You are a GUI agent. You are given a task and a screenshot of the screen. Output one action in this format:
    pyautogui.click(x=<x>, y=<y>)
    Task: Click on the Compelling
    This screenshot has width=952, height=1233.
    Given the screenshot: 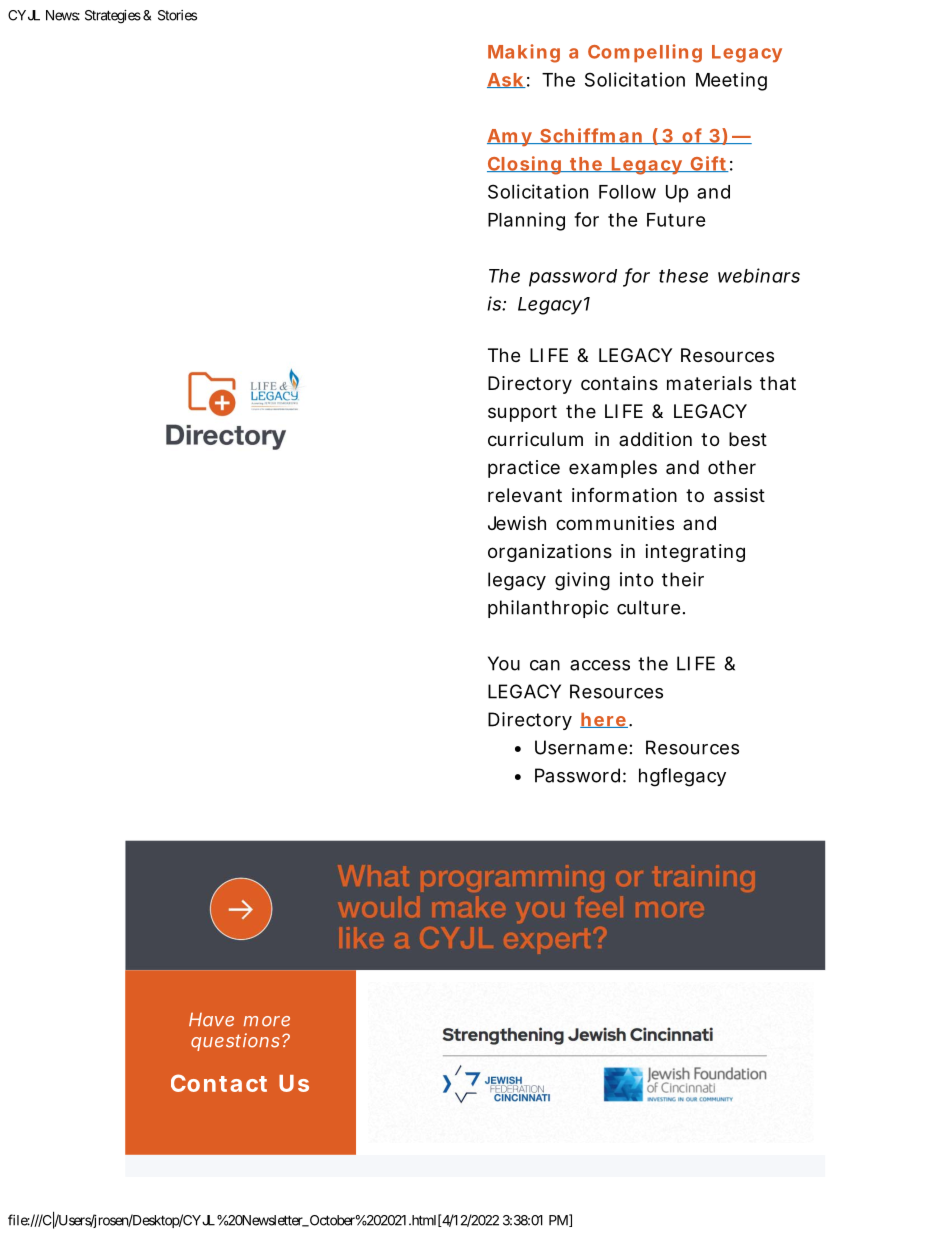 What is the action you would take?
    pyautogui.click(x=645, y=53)
